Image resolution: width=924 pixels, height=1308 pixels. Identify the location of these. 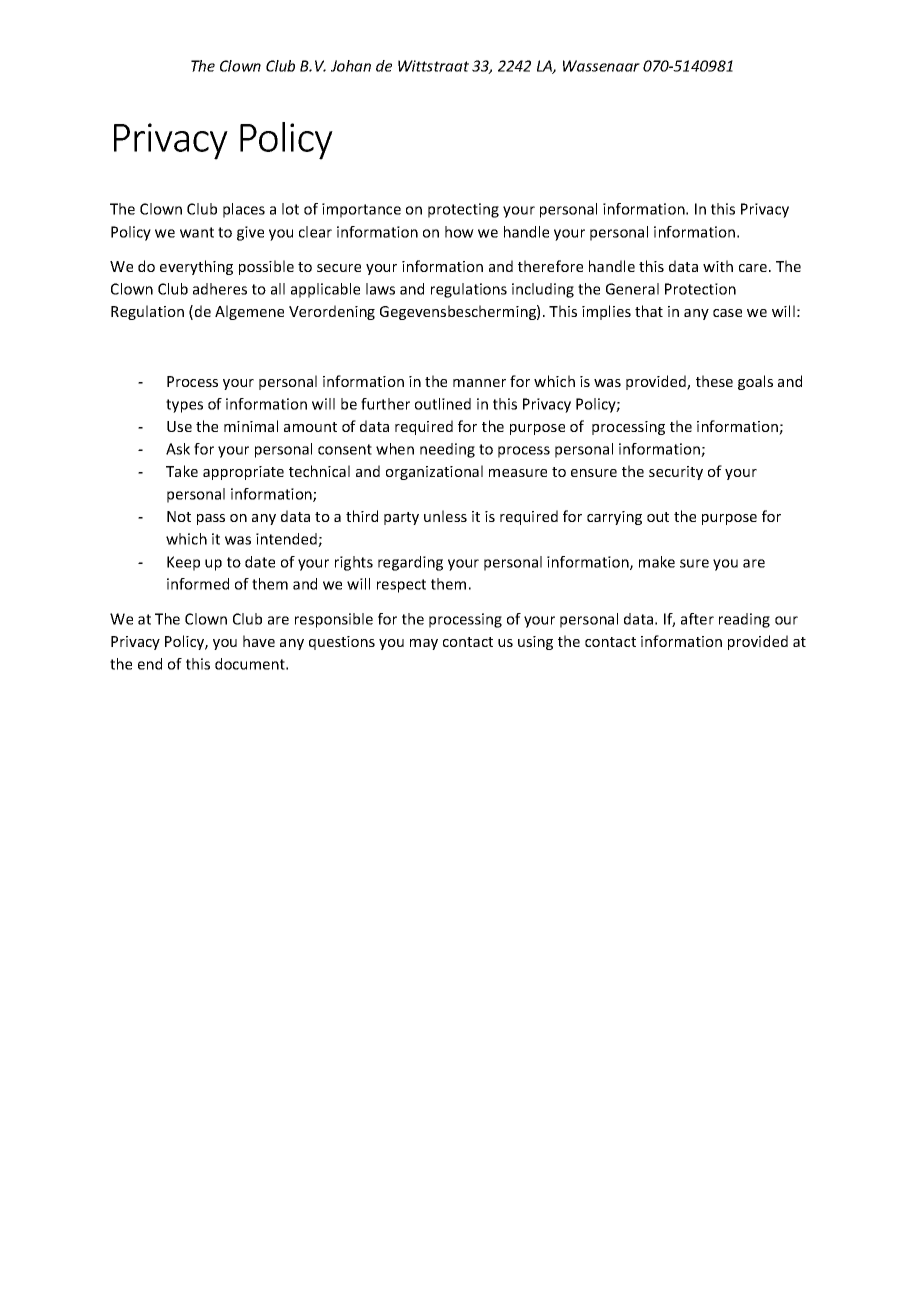
(714, 381).
